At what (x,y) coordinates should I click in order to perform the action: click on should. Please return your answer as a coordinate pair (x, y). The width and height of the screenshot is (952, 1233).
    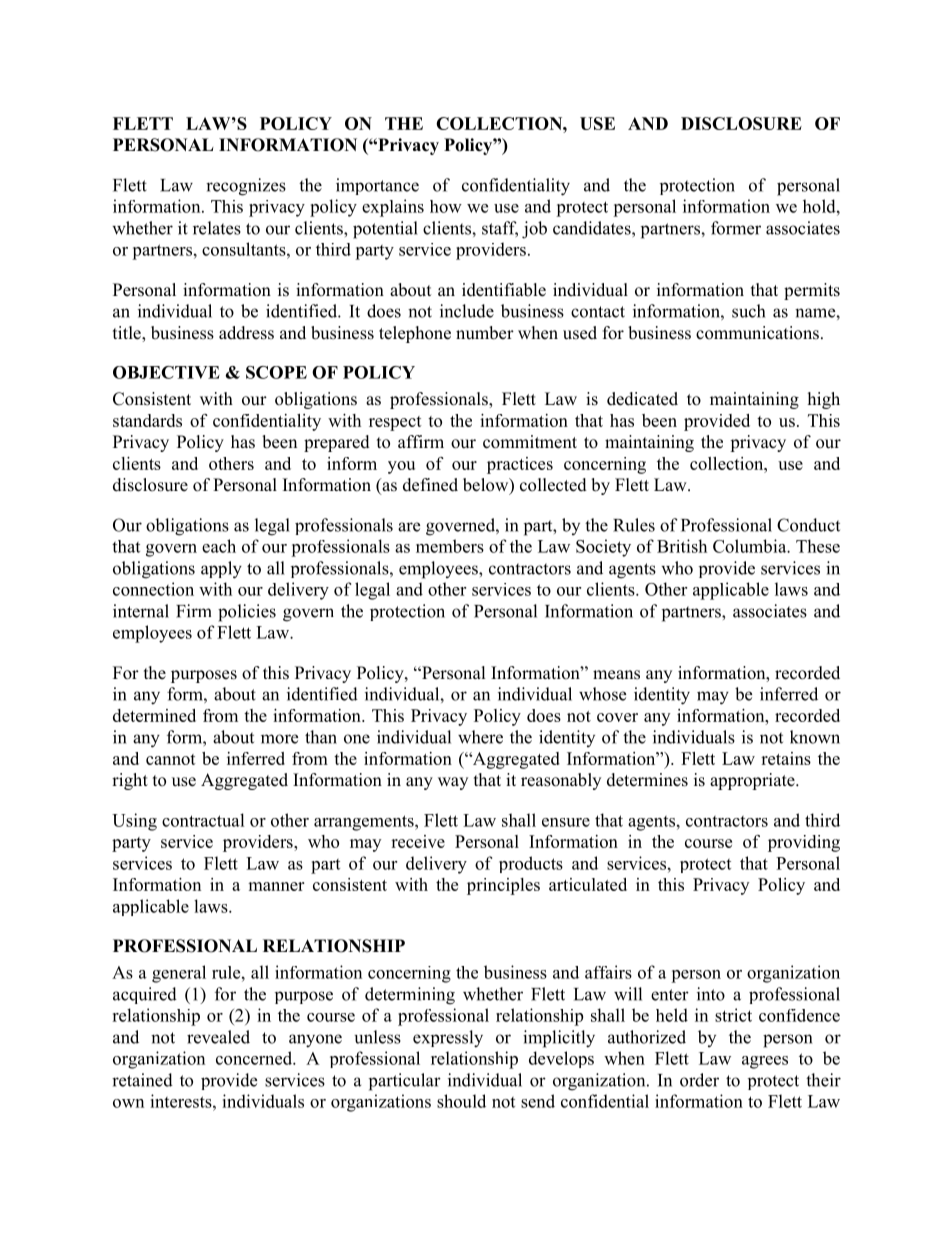
    Looking at the image, I should click on (461, 1101).
